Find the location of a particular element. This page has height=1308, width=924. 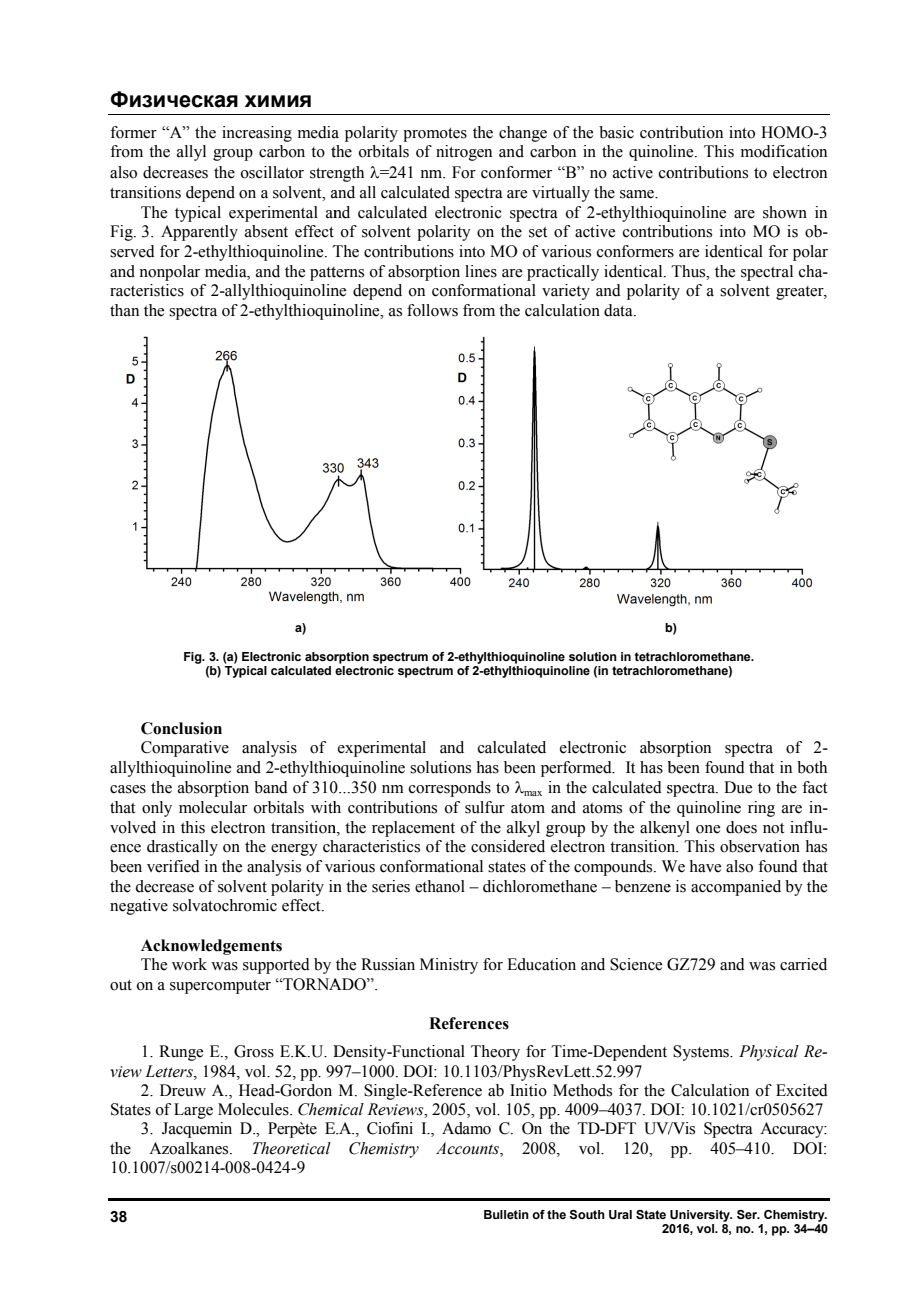

served is located at coordinates (132, 251).
